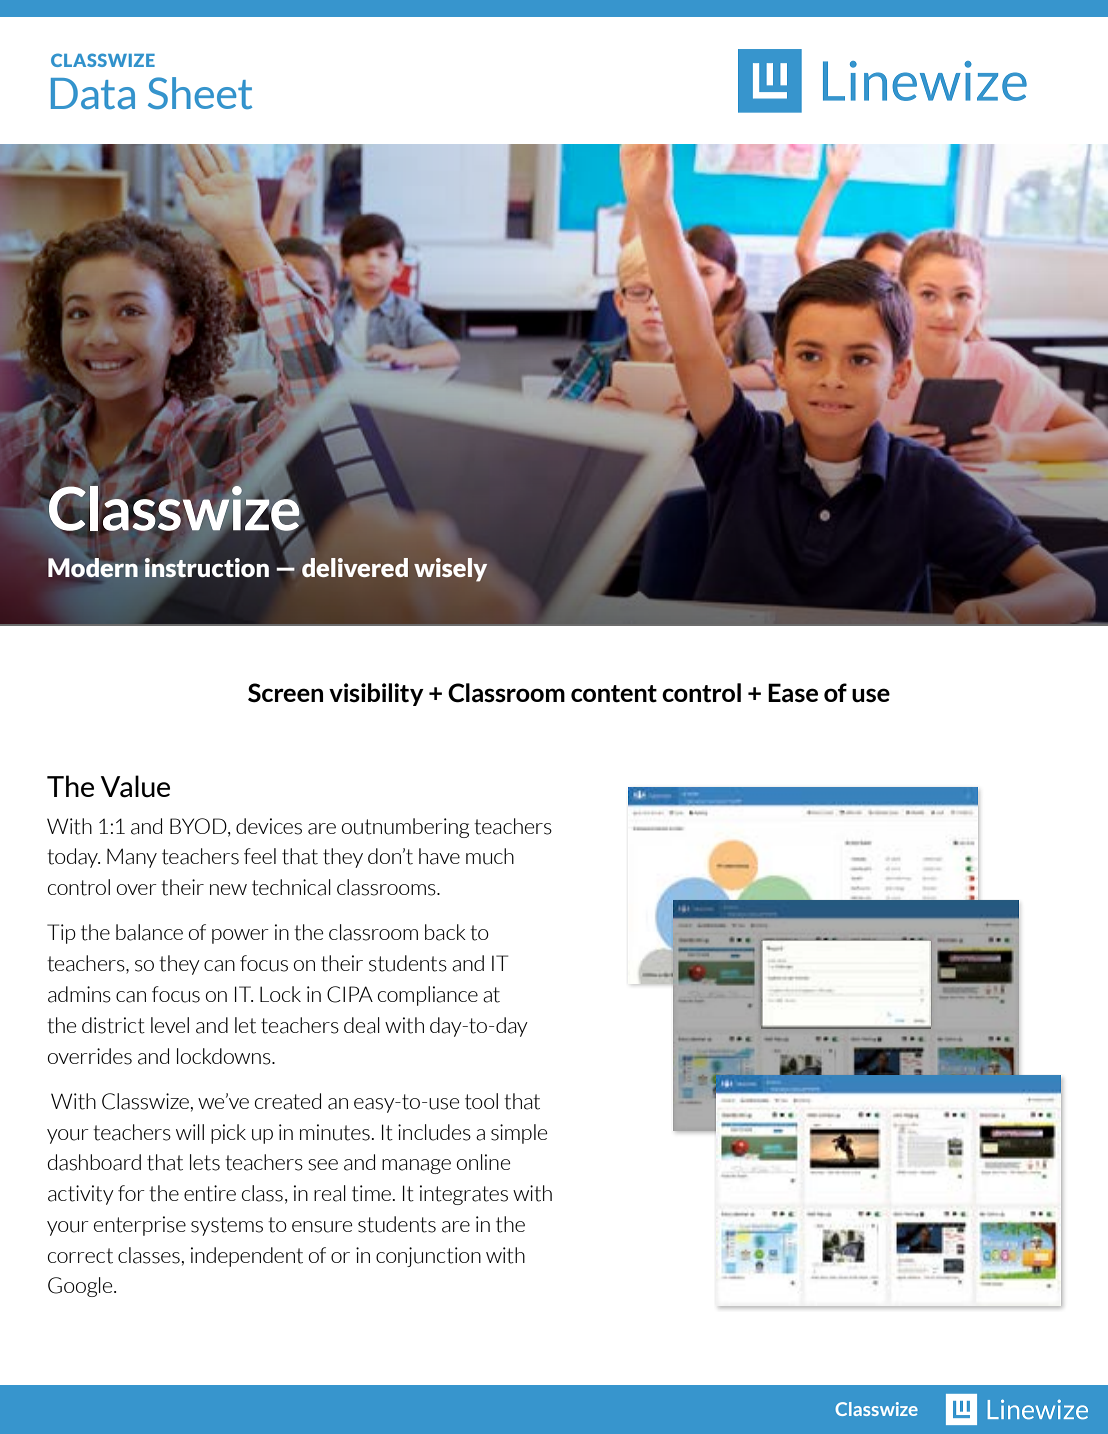  What do you see at coordinates (450, 570) in the page?
I see `wisely` at bounding box center [450, 570].
